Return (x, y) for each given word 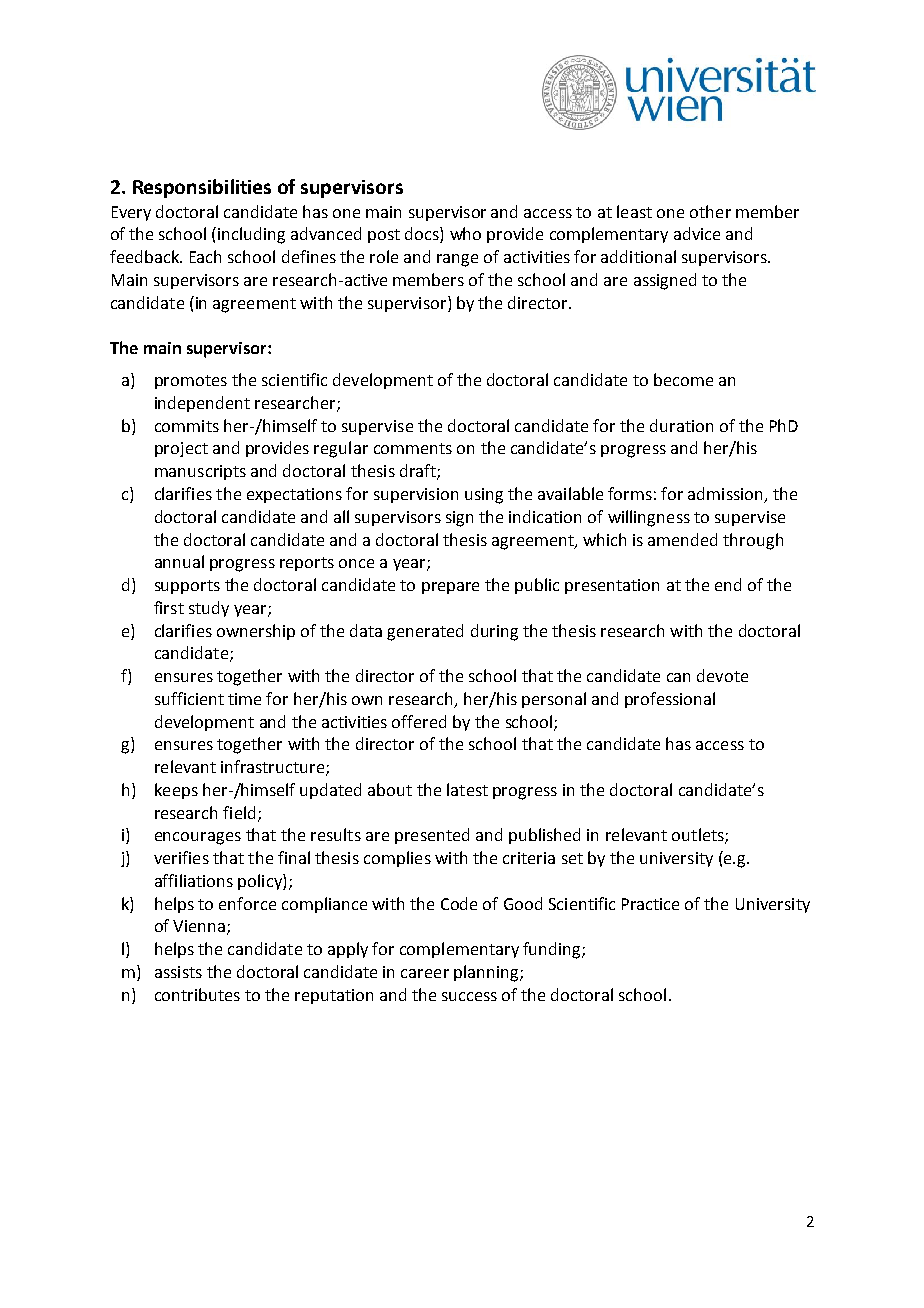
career (425, 973)
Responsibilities (202, 188)
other (710, 211)
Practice (650, 904)
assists (178, 972)
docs (423, 235)
